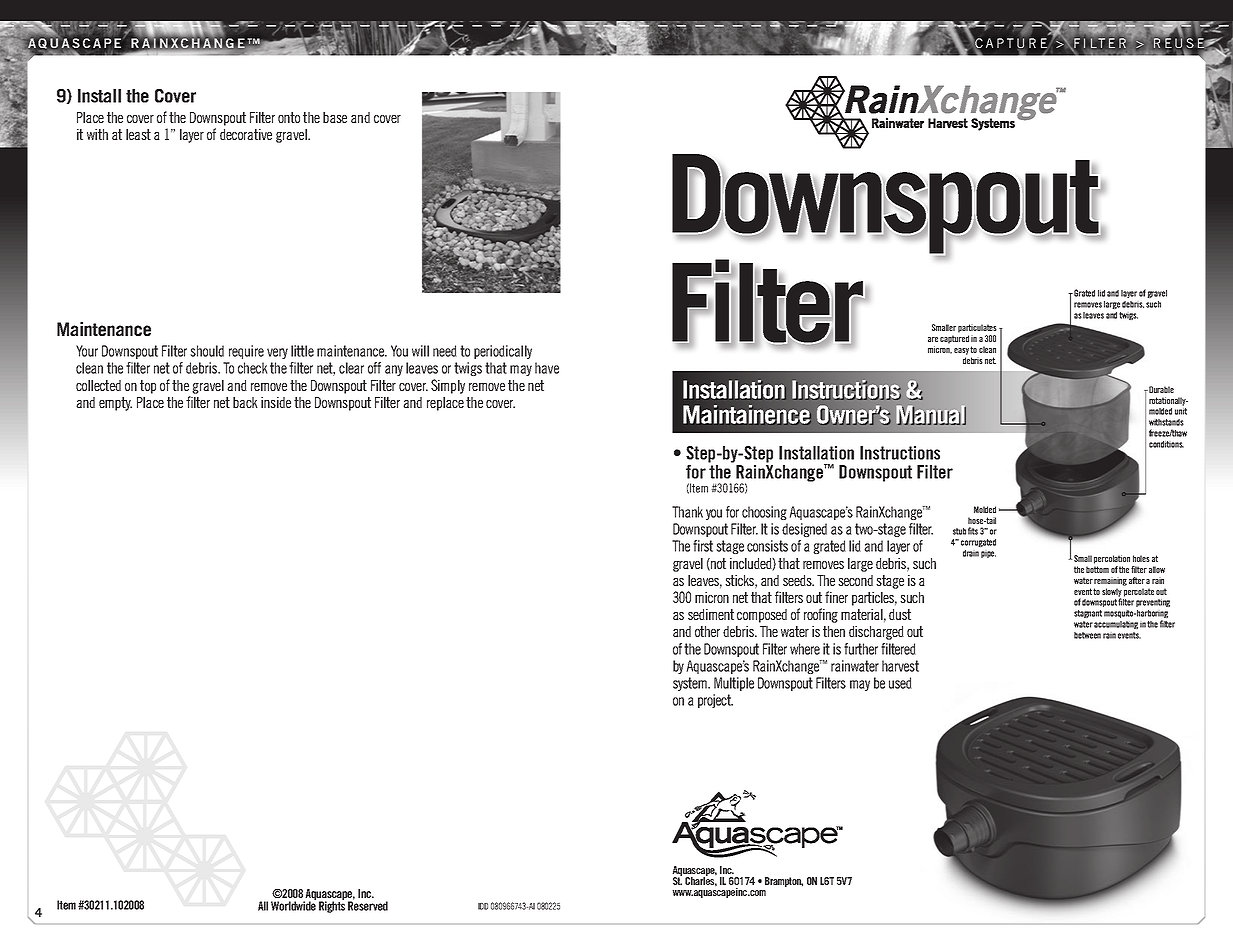 The height and width of the screenshot is (952, 1233). Describe the element at coordinates (900, 683) in the screenshot. I see `used` at that location.
